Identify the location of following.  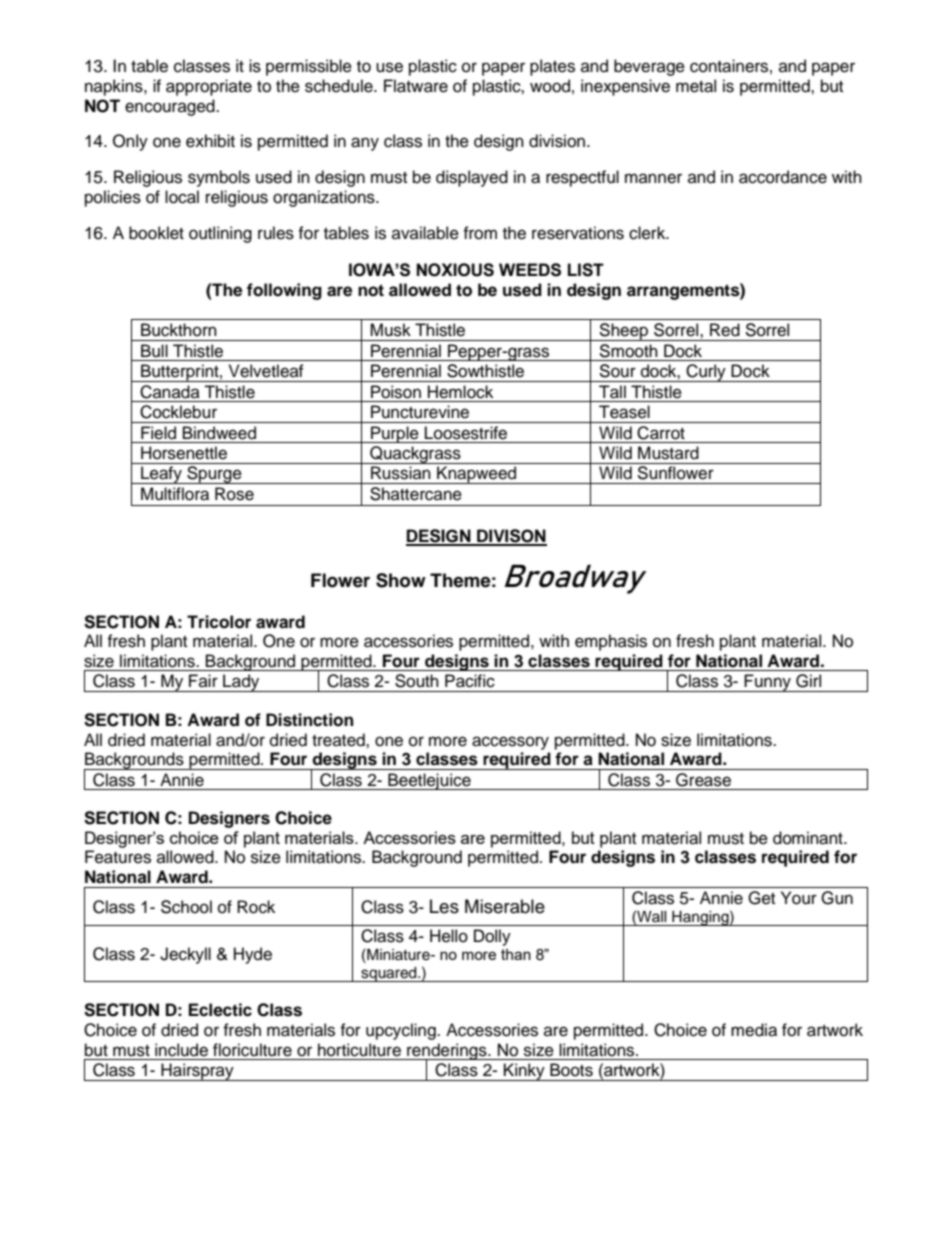
(284, 291).
